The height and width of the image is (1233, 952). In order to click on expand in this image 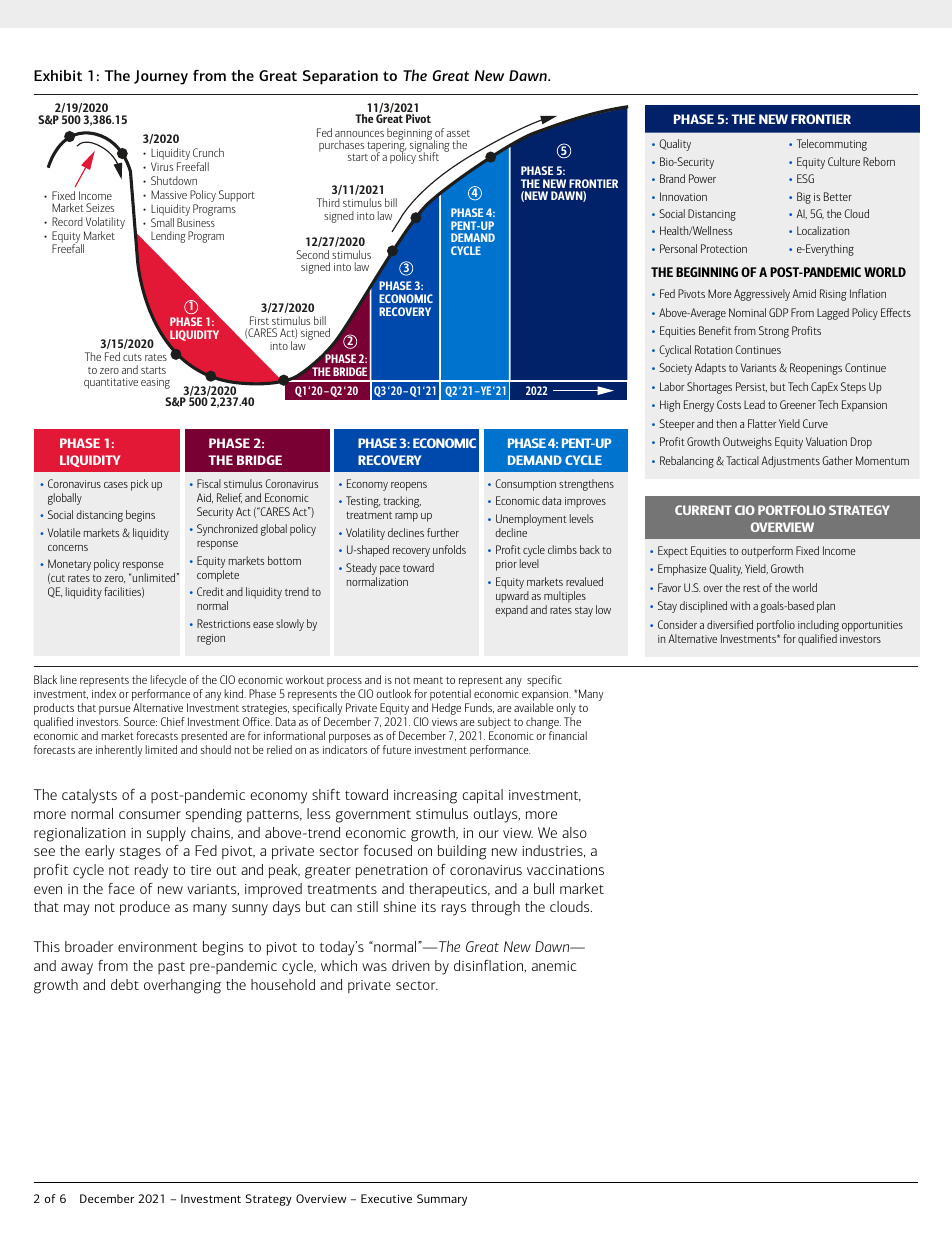, I will do `click(511, 611)`.
